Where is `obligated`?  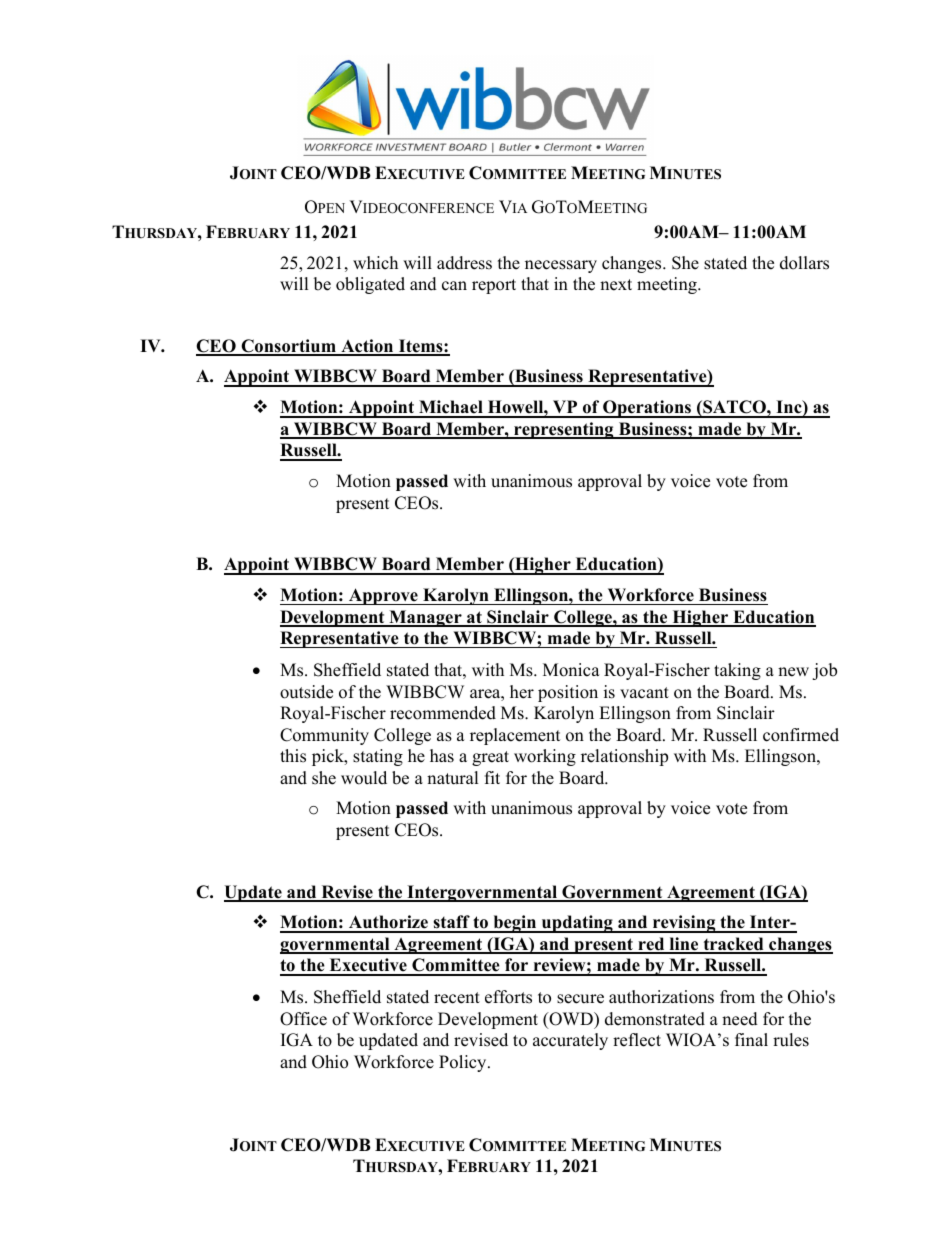
obligated is located at coordinates (370, 285).
